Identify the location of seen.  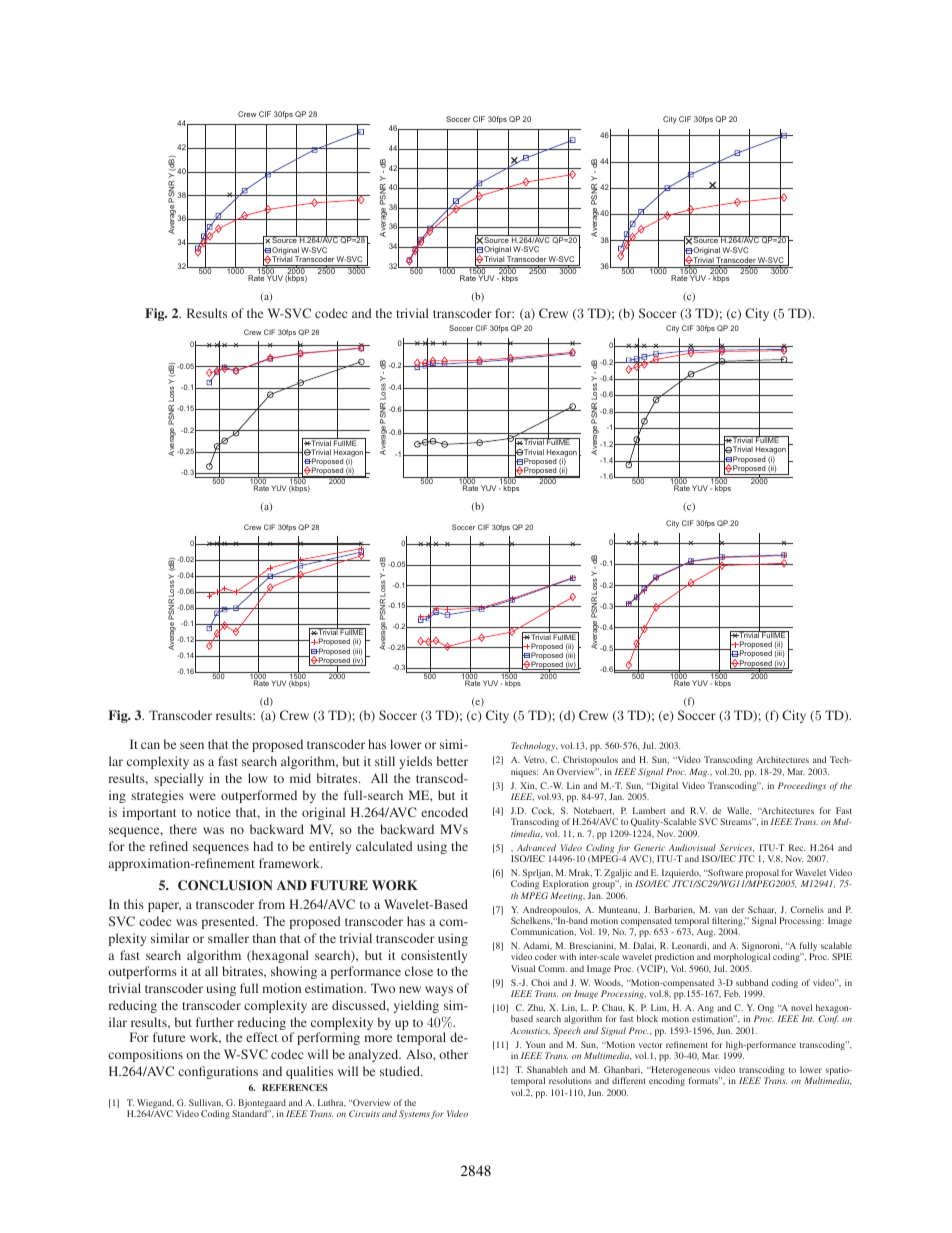
(192, 745).
